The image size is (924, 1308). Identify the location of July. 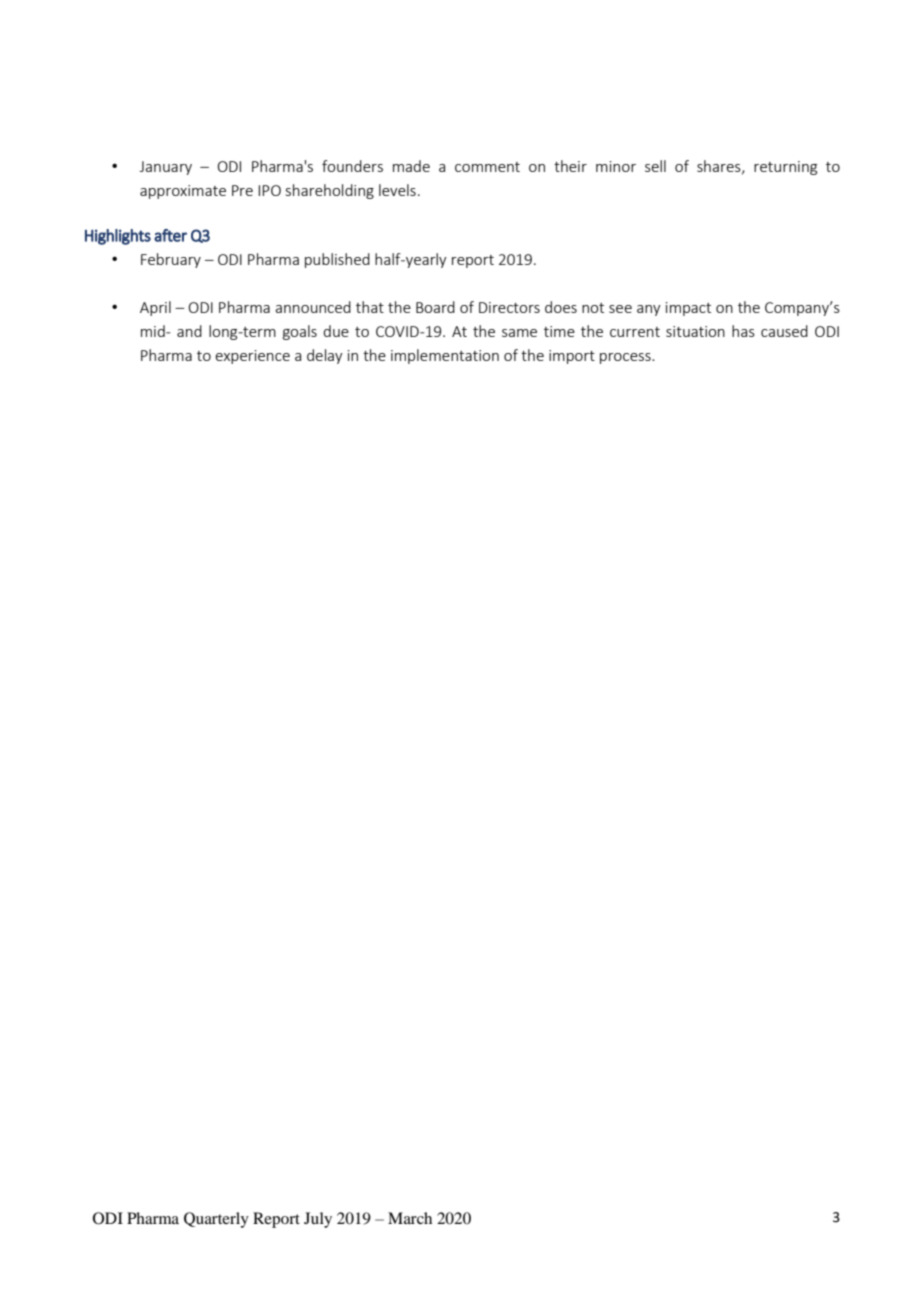
(318, 1220).
